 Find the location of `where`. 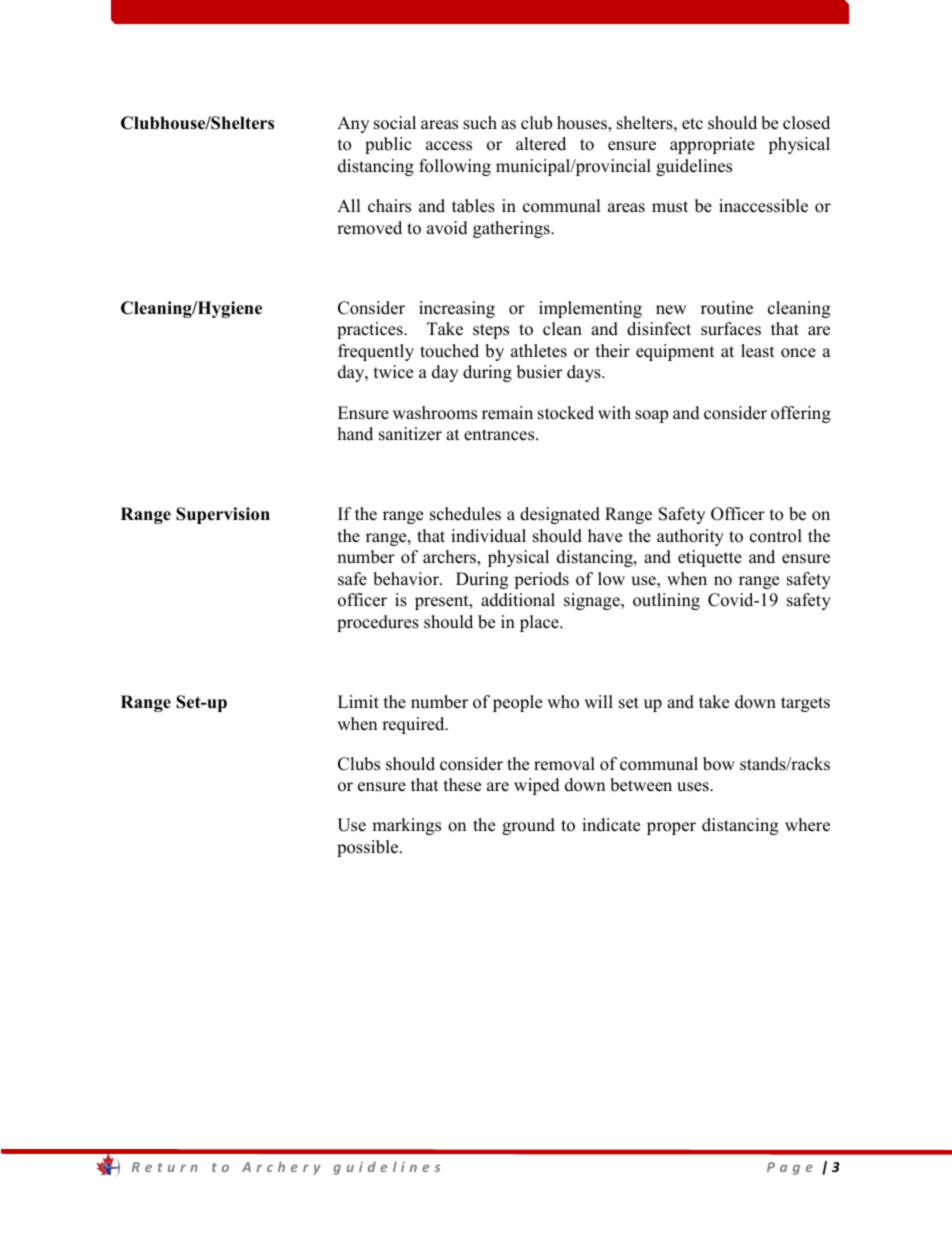

where is located at coordinates (807, 825).
